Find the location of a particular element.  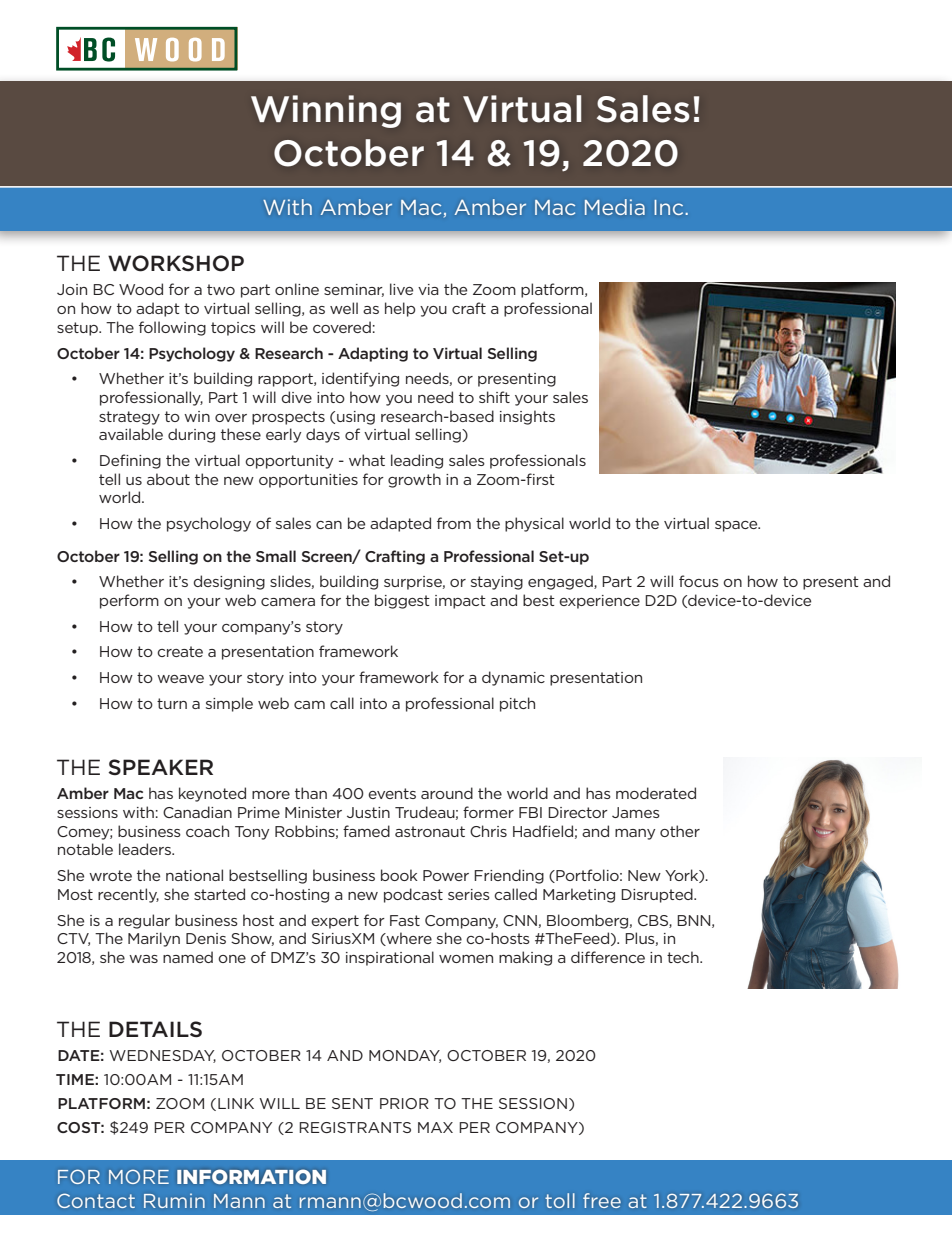

leaders is located at coordinates (146, 849).
